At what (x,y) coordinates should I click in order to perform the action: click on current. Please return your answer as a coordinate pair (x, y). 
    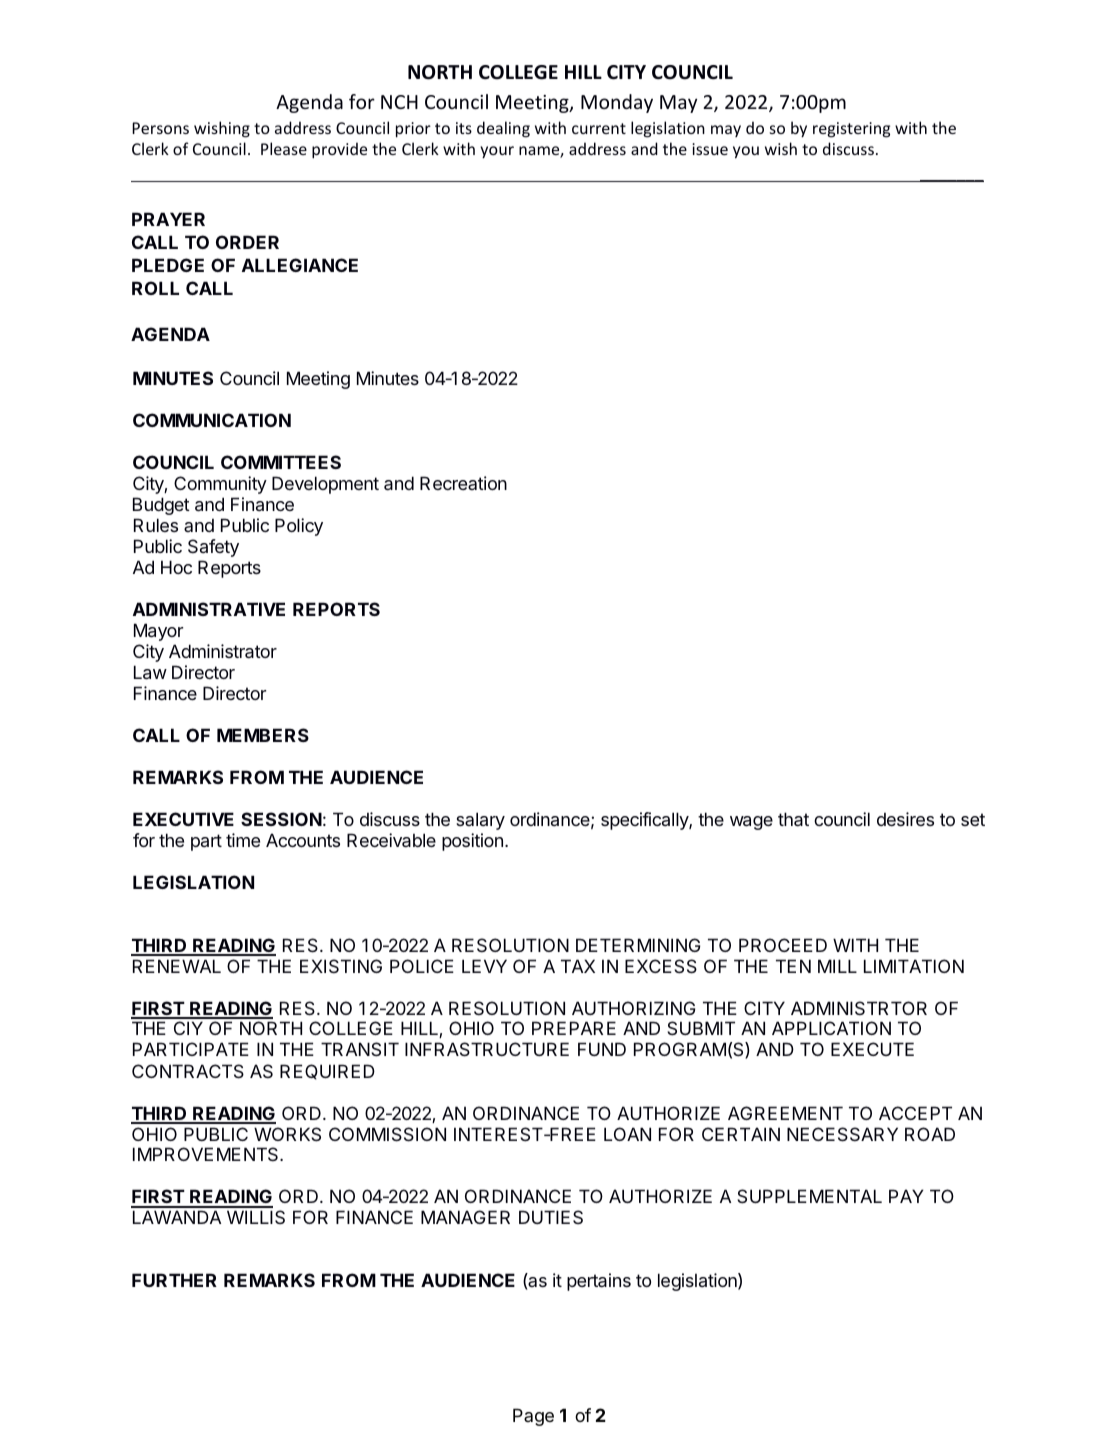
    Looking at the image, I should click on (599, 128).
